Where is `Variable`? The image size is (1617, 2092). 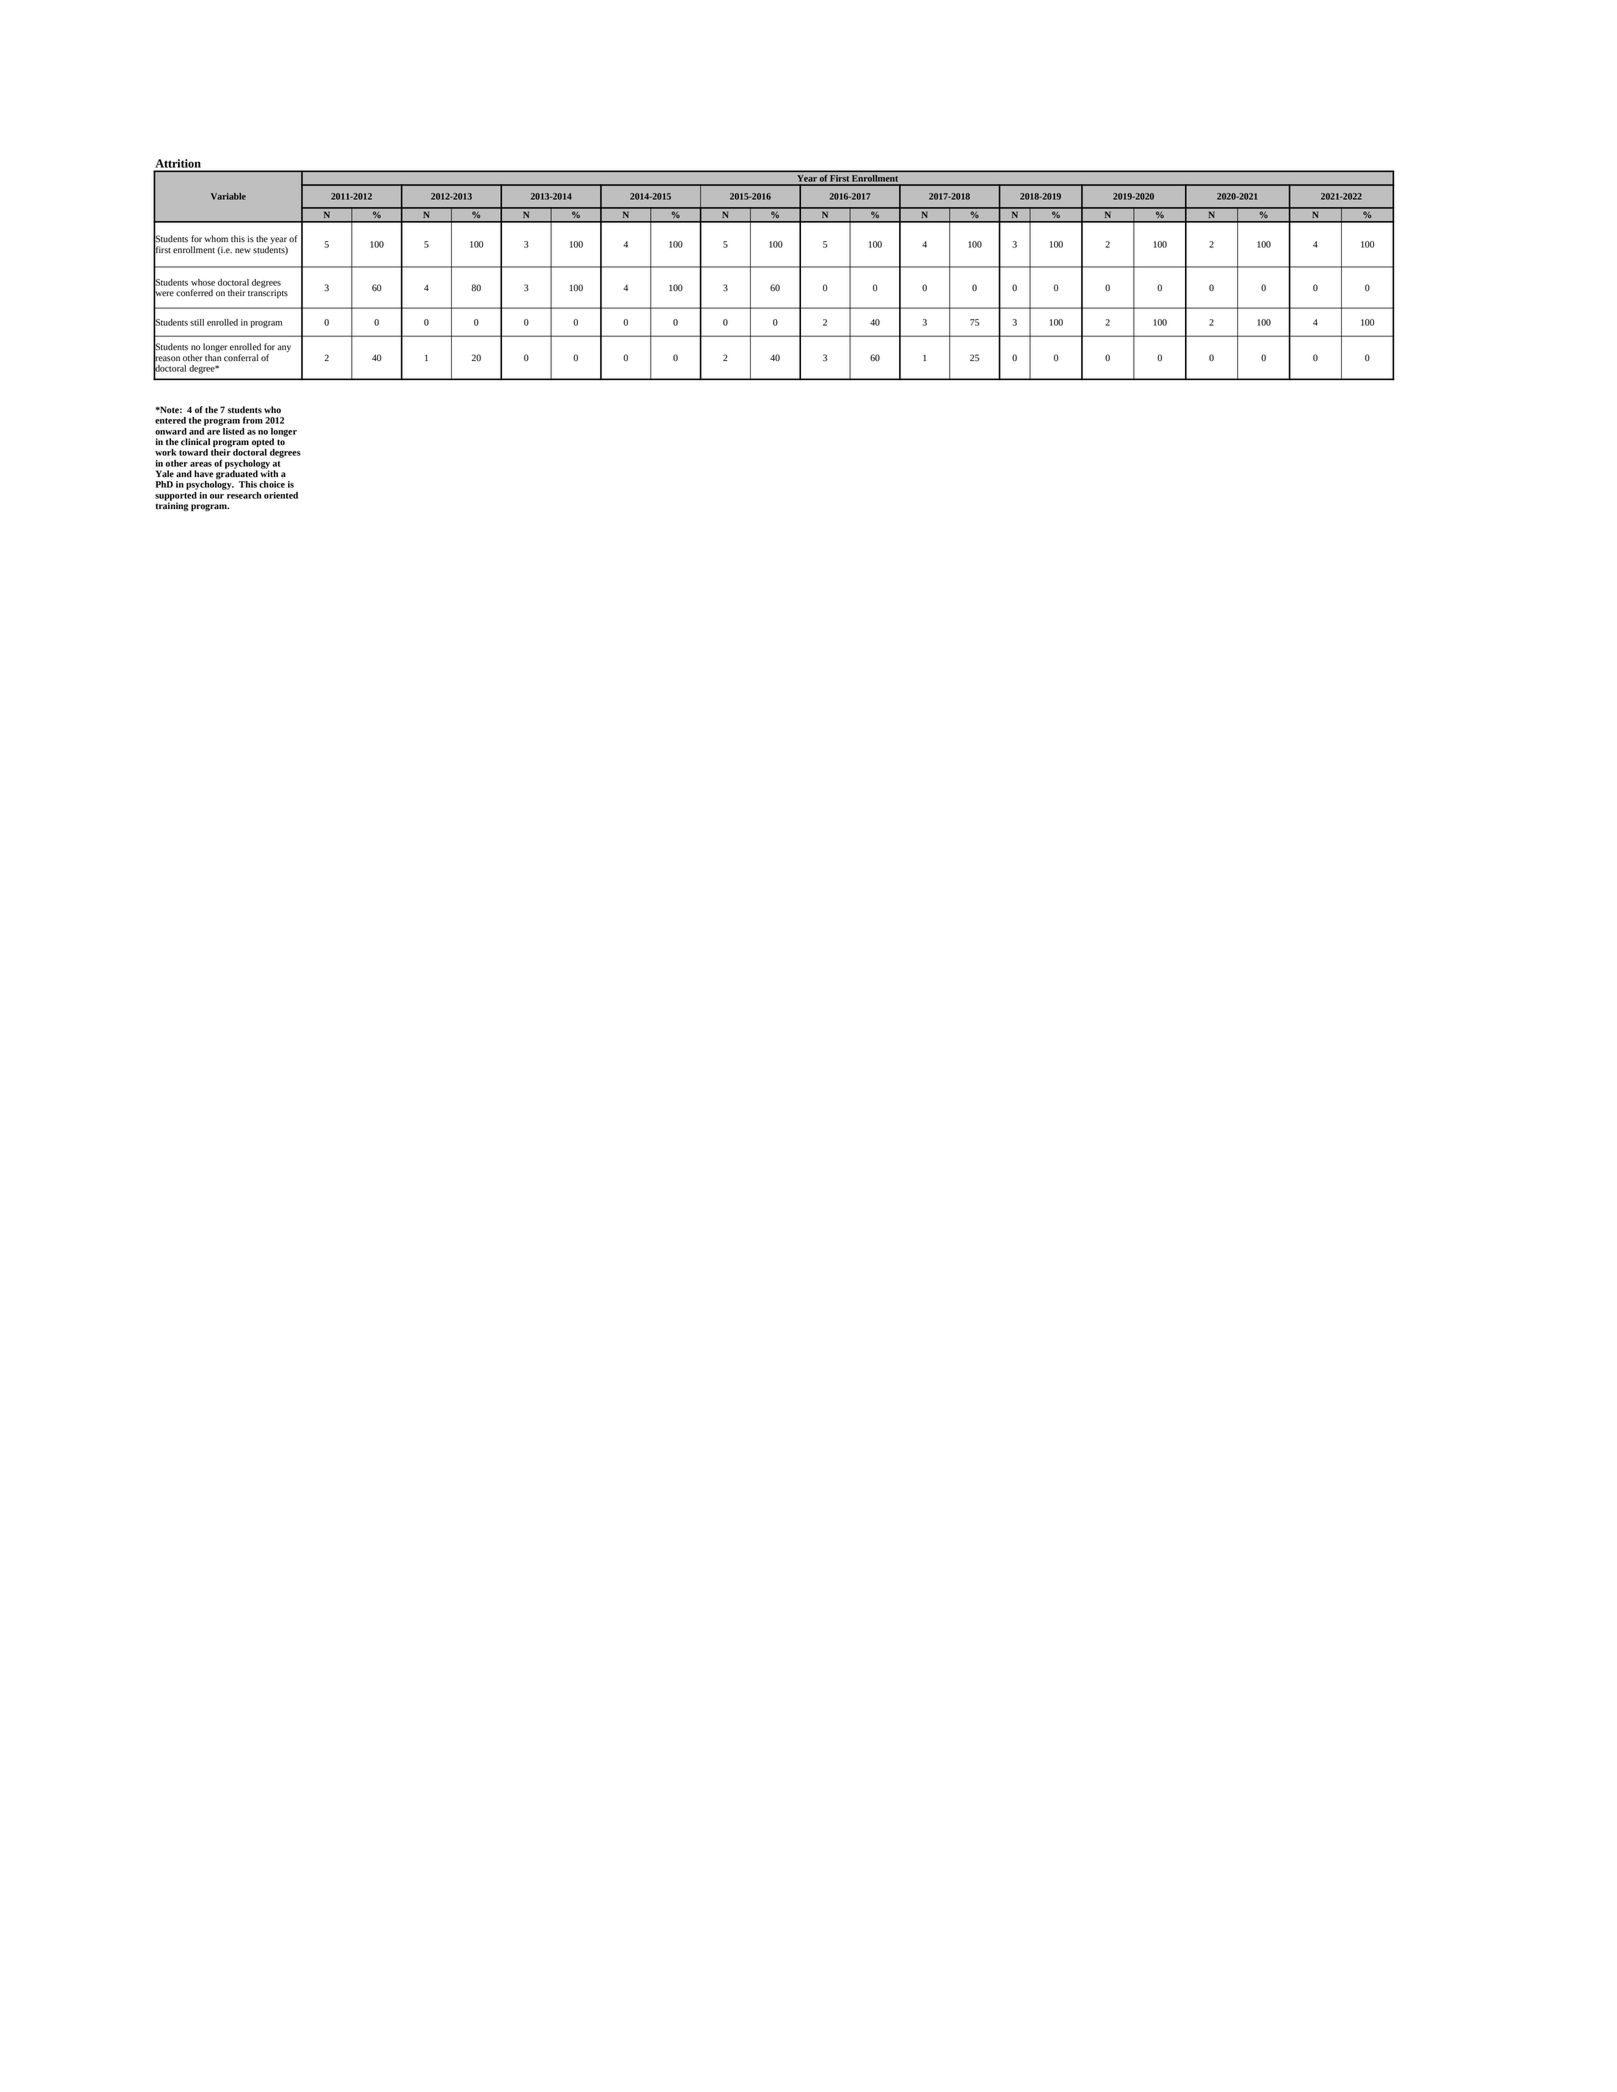 Variable is located at coordinates (228, 196).
